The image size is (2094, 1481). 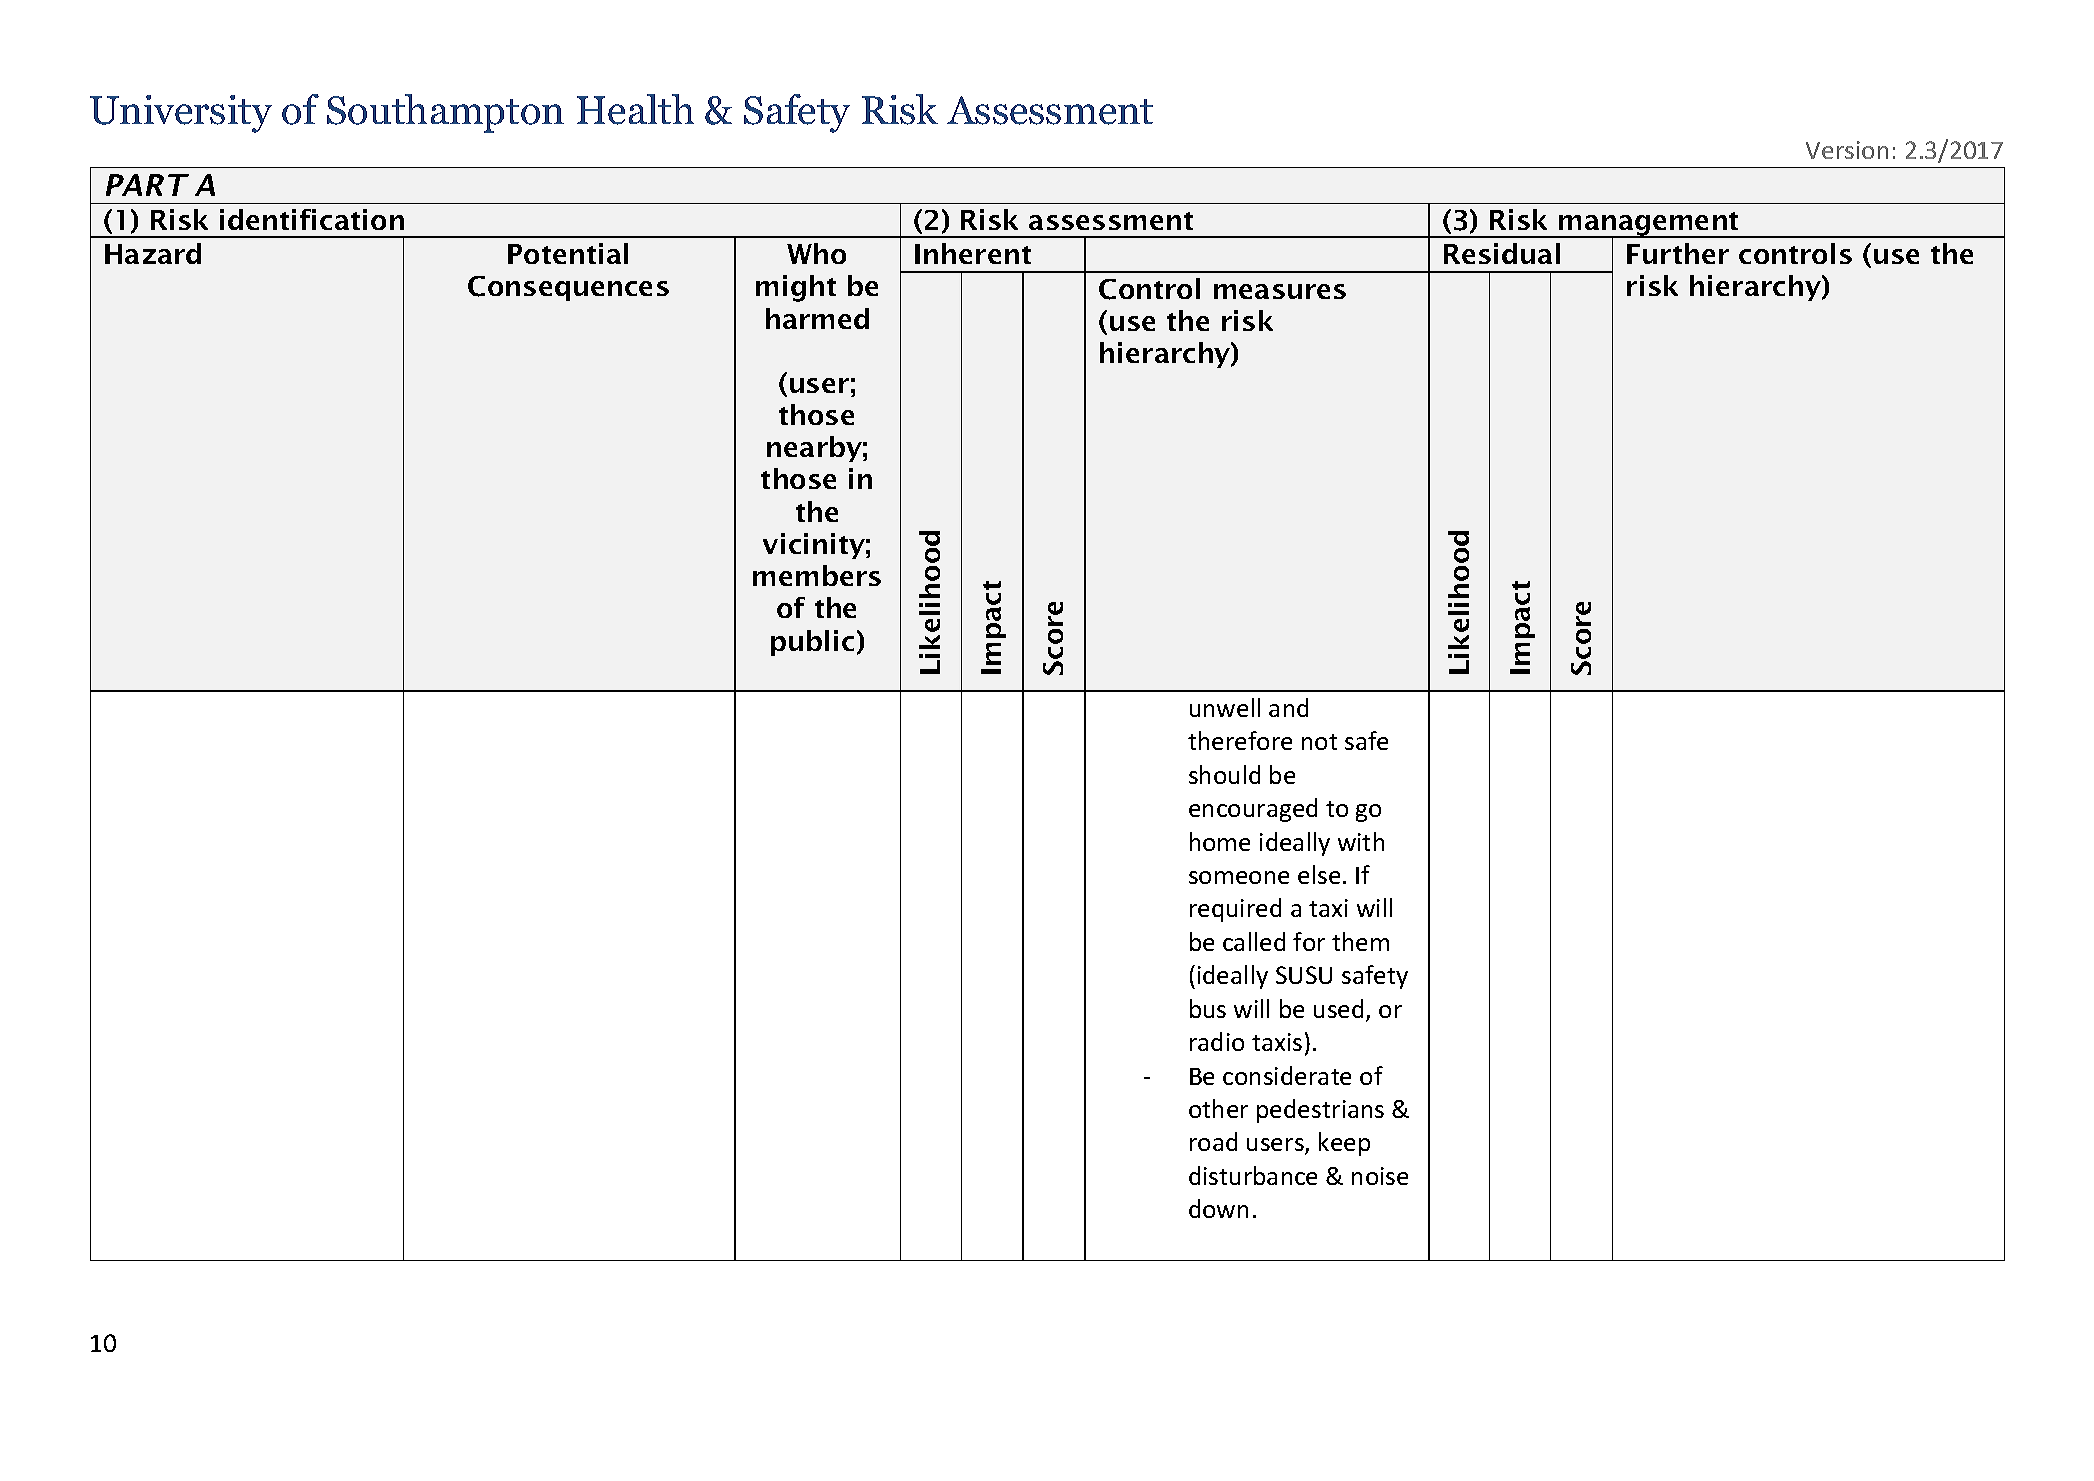 I want to click on called, so click(x=1254, y=941).
